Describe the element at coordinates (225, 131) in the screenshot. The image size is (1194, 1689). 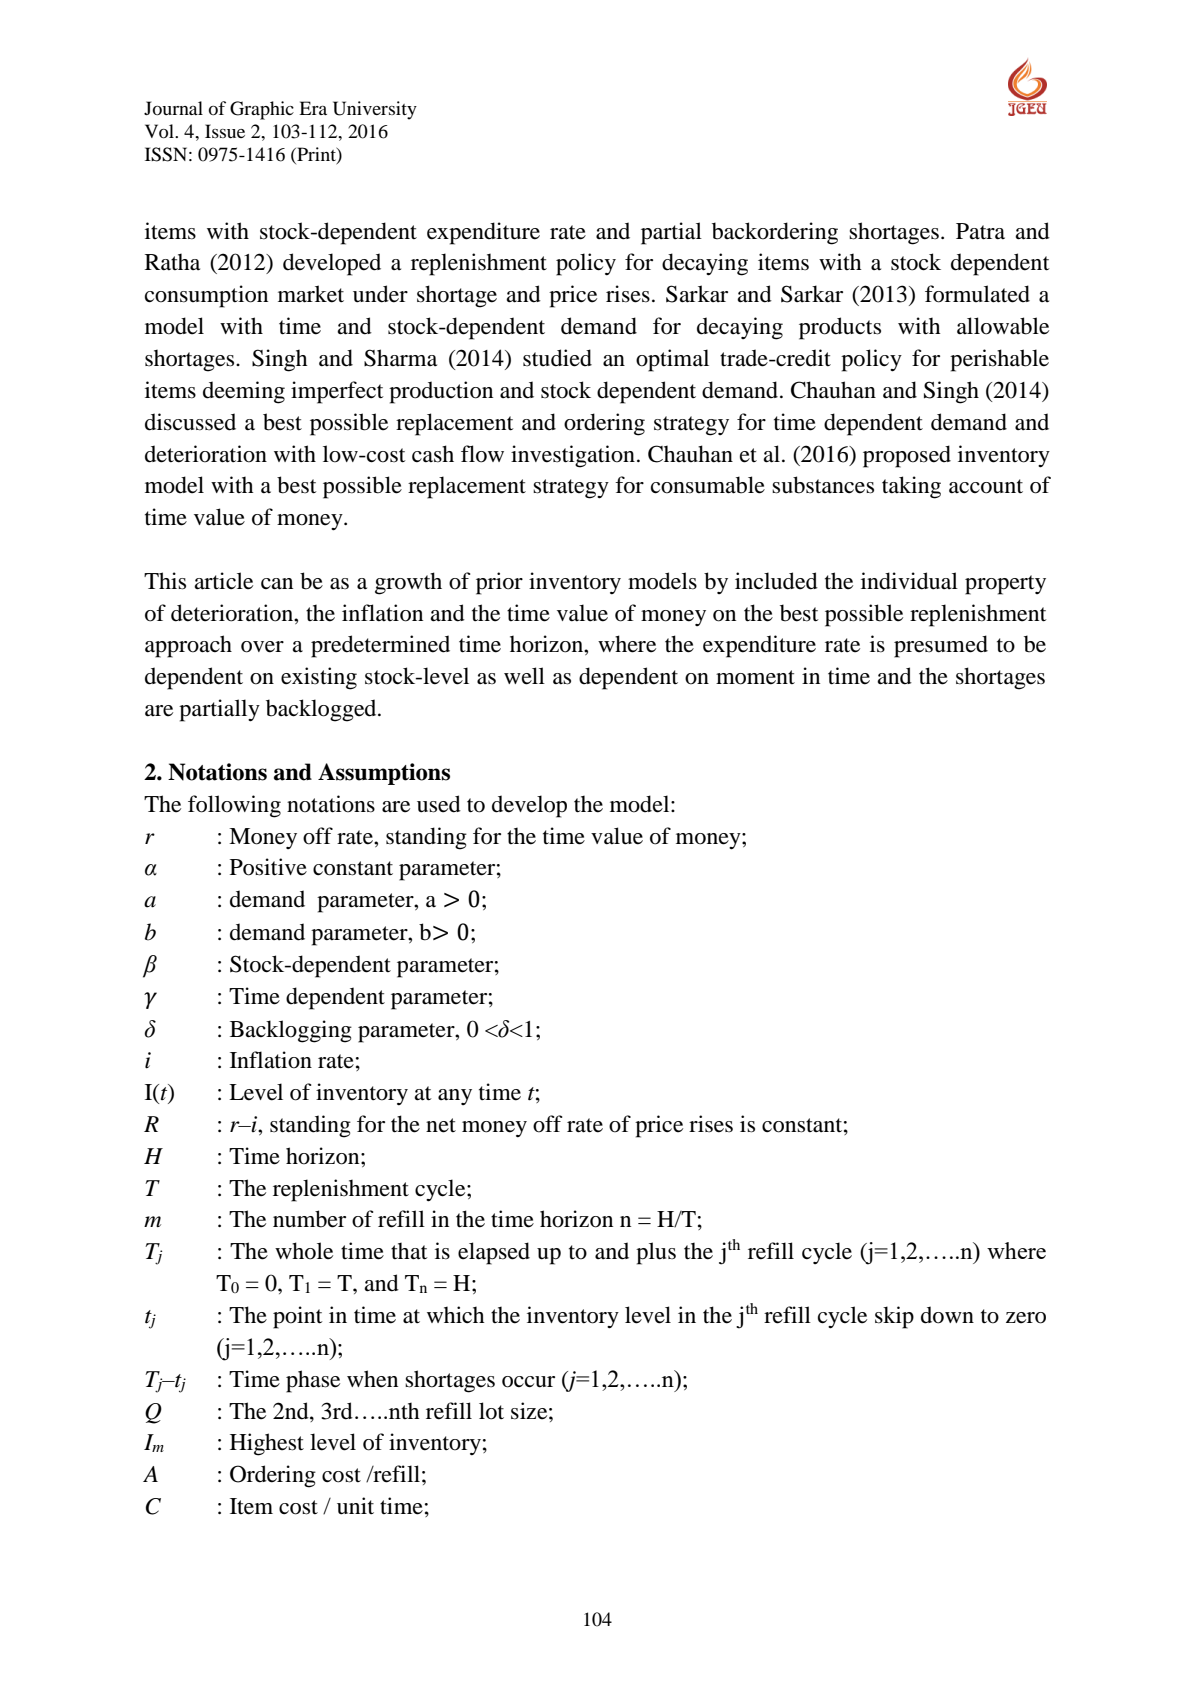
I see `Issue` at that location.
